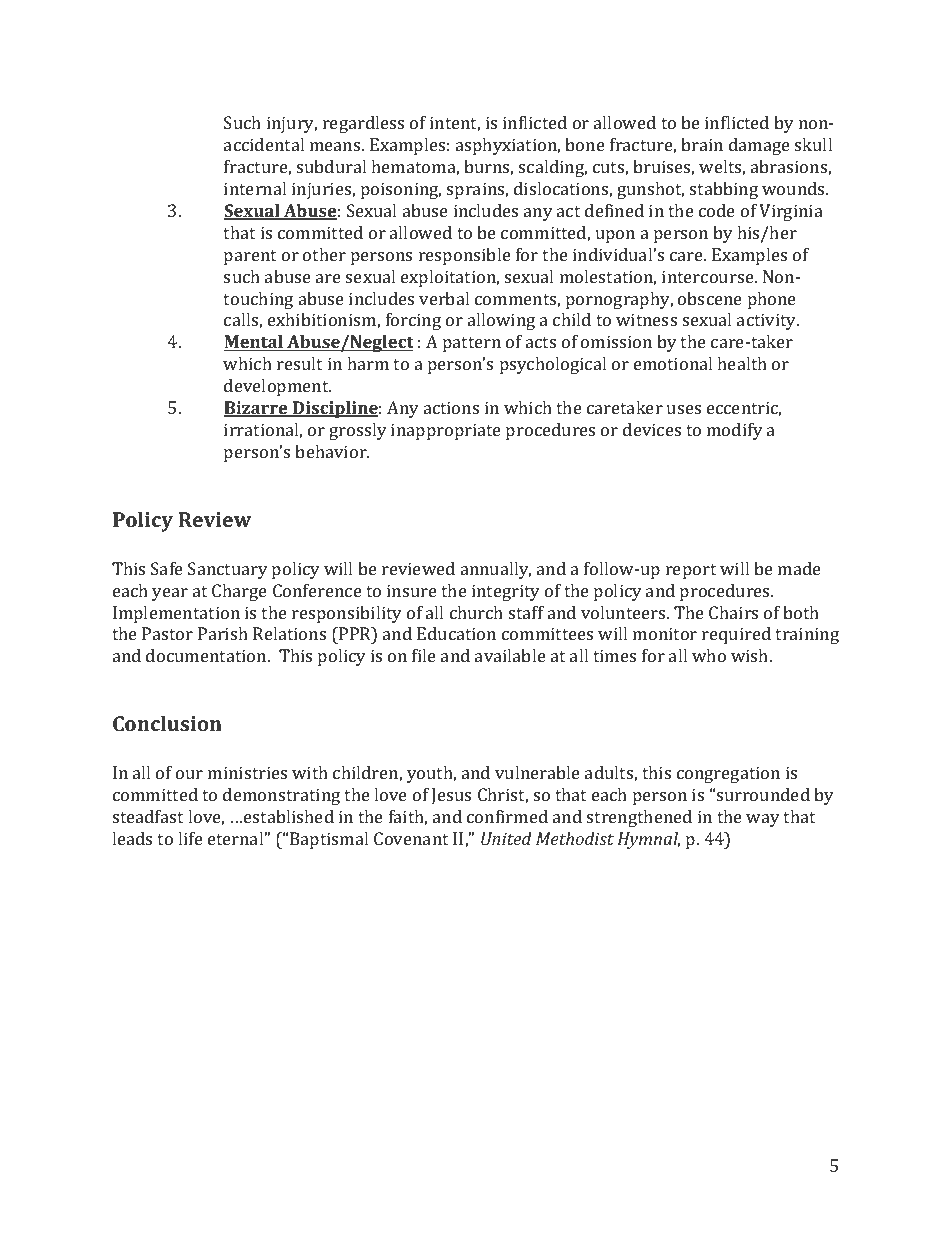 The image size is (952, 1233). What do you see at coordinates (254, 343) in the screenshot?
I see `Mental` at bounding box center [254, 343].
